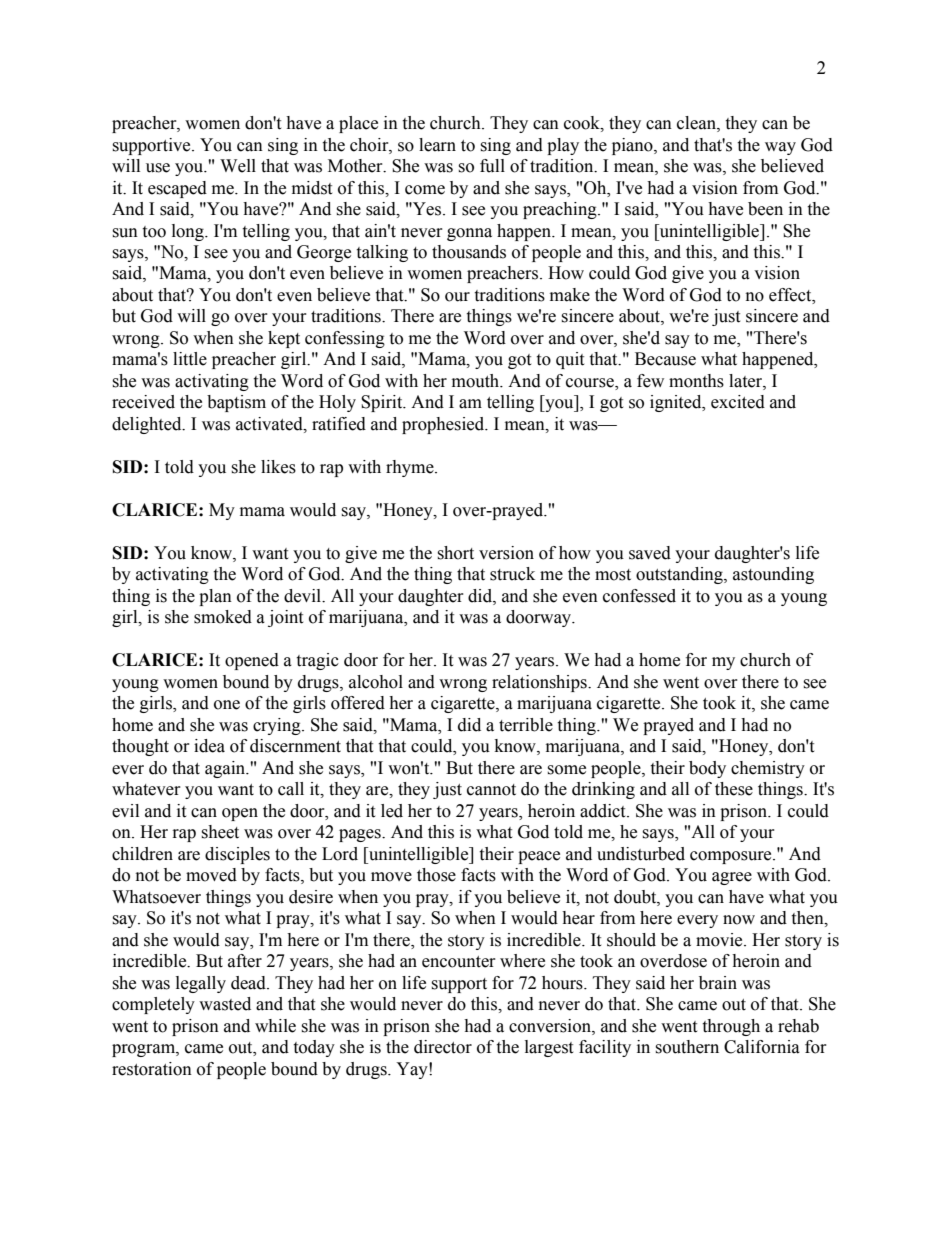 This screenshot has height=1233, width=952. Describe the element at coordinates (455, 553) in the screenshot. I see `short` at that location.
